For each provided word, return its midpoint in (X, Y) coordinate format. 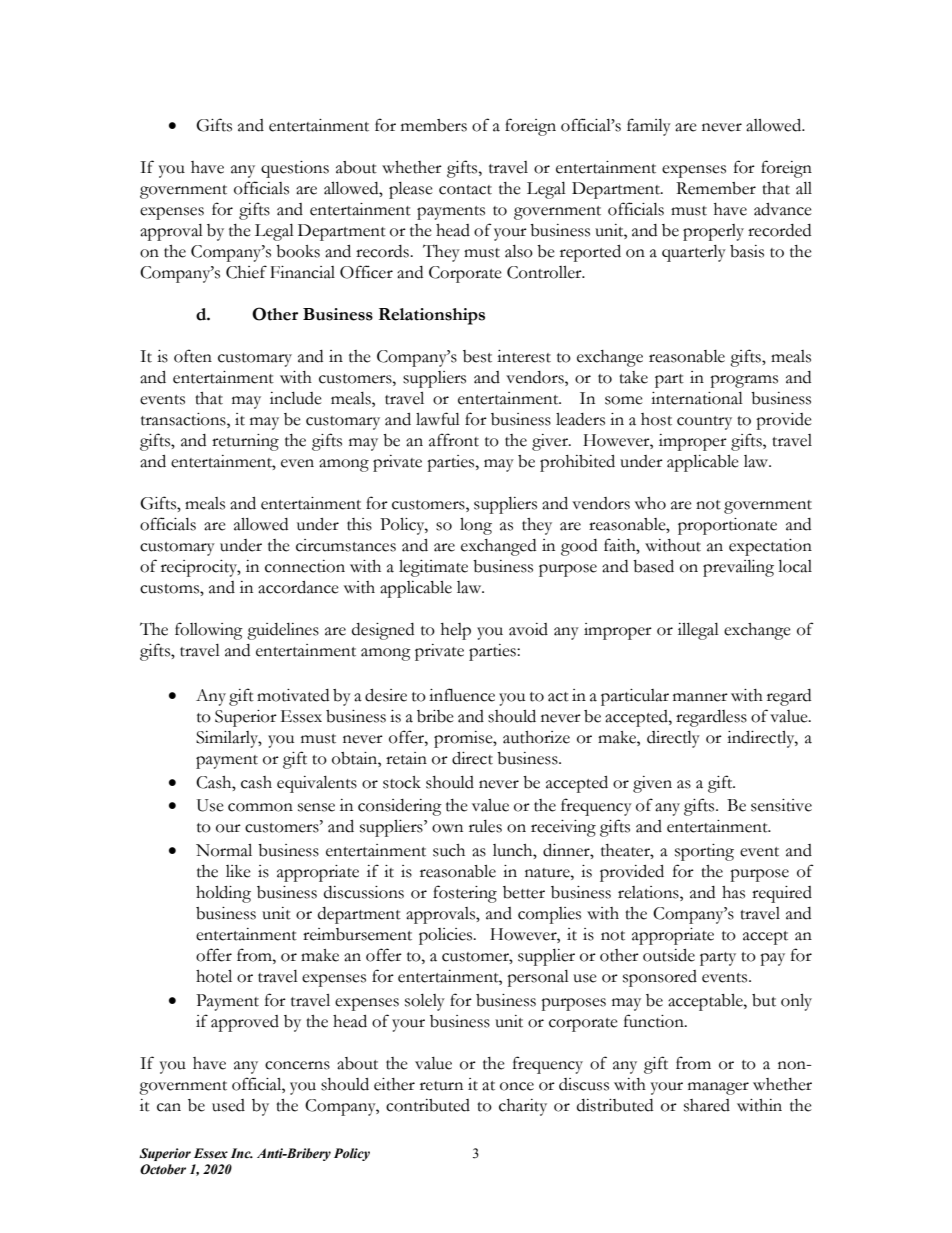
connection (305, 566)
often (193, 356)
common (260, 807)
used (228, 1105)
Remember (716, 188)
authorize (536, 737)
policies (447, 936)
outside (669, 955)
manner (700, 697)
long (476, 526)
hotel (214, 976)
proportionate (727, 526)
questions (295, 169)
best (477, 356)
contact (465, 190)
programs (744, 381)
